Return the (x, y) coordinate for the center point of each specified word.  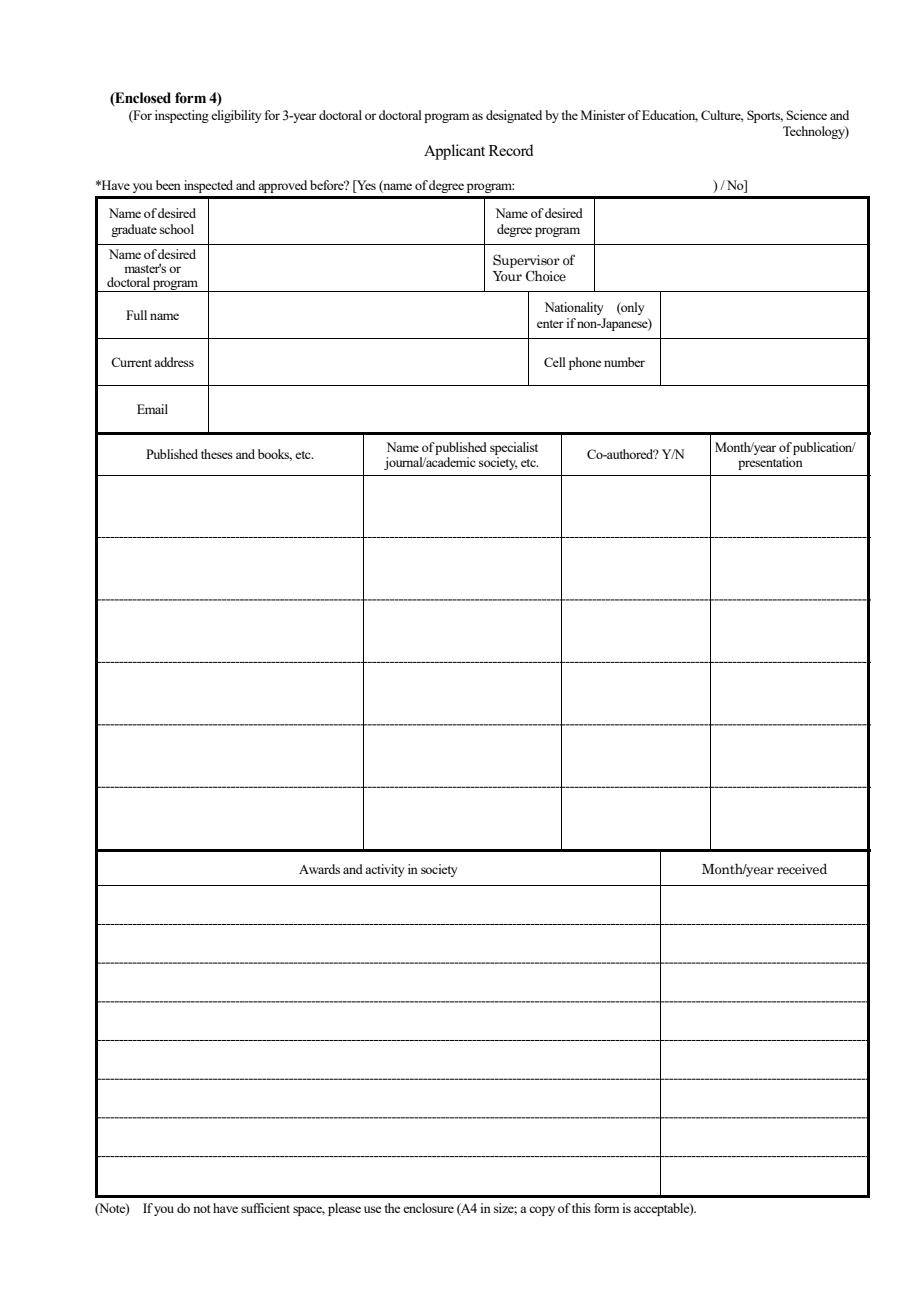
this (581, 1208)
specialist (514, 448)
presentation (770, 463)
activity (385, 870)
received (802, 869)
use (372, 1209)
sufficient (265, 1208)
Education (670, 116)
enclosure (428, 1208)
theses (217, 454)
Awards (319, 869)
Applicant (454, 152)
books (275, 455)
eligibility (236, 116)
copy (542, 1211)
